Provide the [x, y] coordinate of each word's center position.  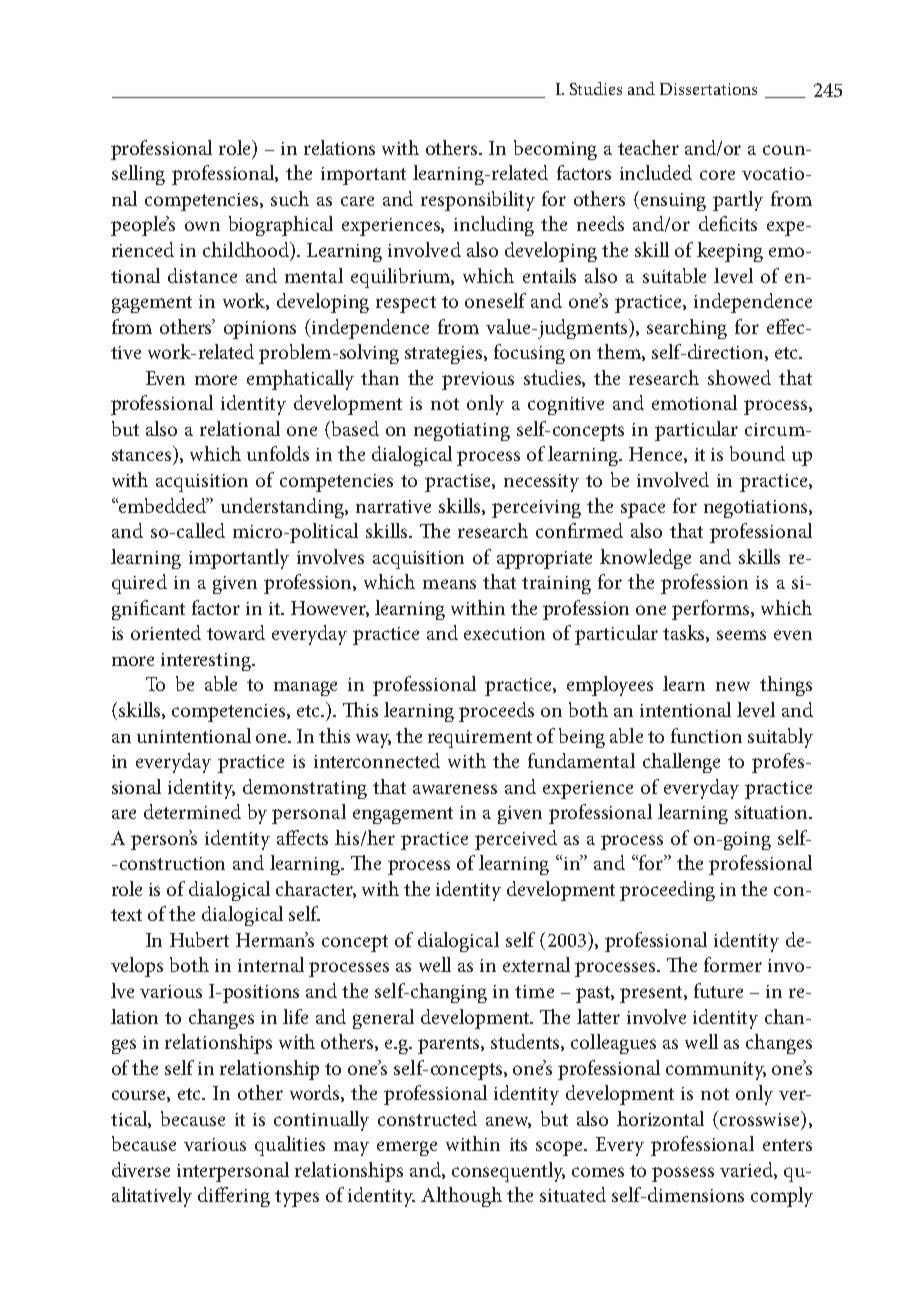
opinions [260, 330]
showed [739, 377]
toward [236, 632]
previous [478, 381]
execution [504, 633]
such [290, 198]
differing [234, 1197]
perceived [516, 840]
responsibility [478, 201]
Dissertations [708, 89]
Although [461, 1197]
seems [741, 635]
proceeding [667, 891]
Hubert [199, 939]
